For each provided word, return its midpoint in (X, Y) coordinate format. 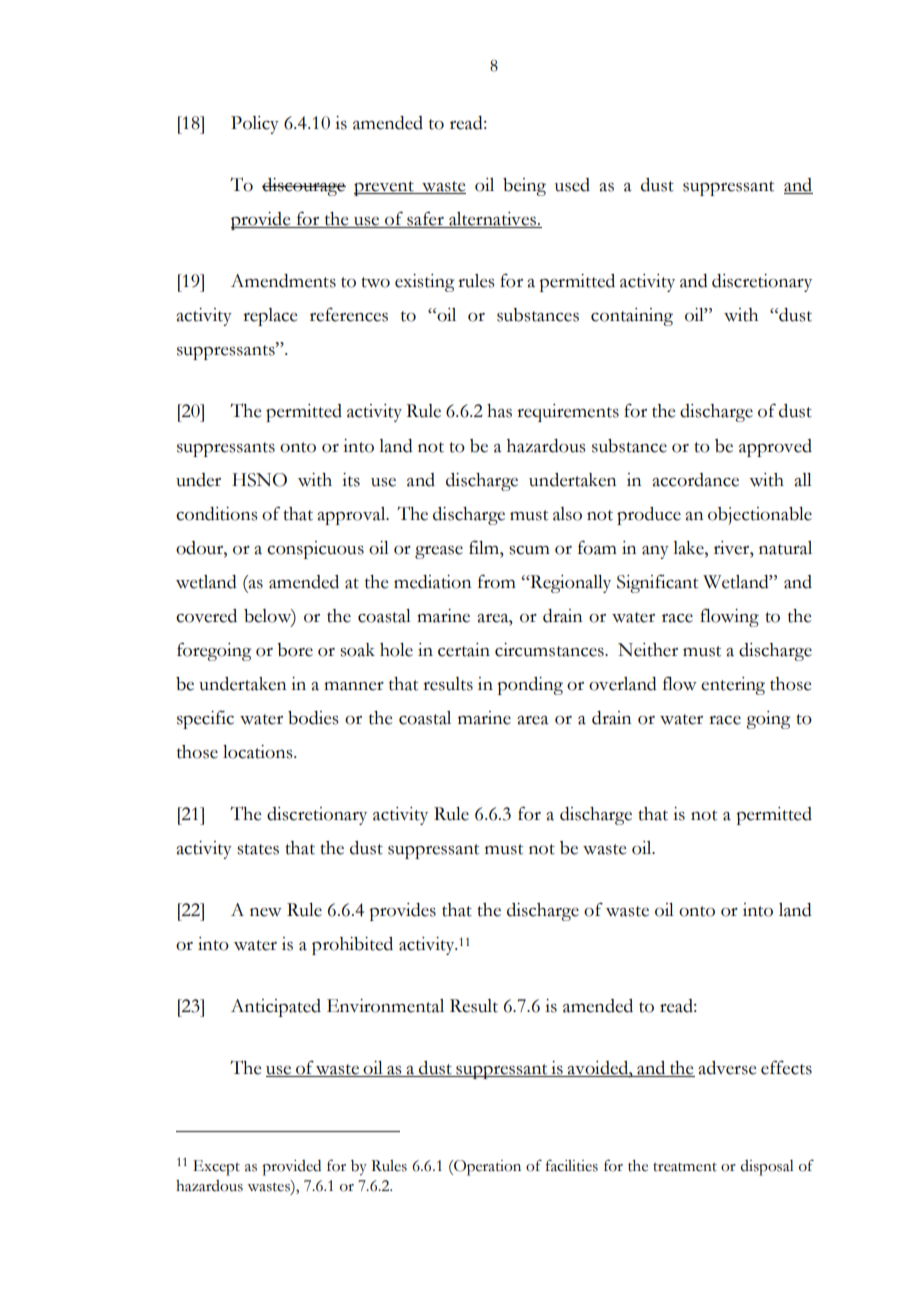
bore (295, 650)
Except (216, 1168)
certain (464, 650)
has (499, 411)
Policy (255, 125)
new (266, 912)
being (524, 187)
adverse (727, 1068)
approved (775, 448)
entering (733, 686)
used (572, 185)
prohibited (352, 946)
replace (270, 317)
